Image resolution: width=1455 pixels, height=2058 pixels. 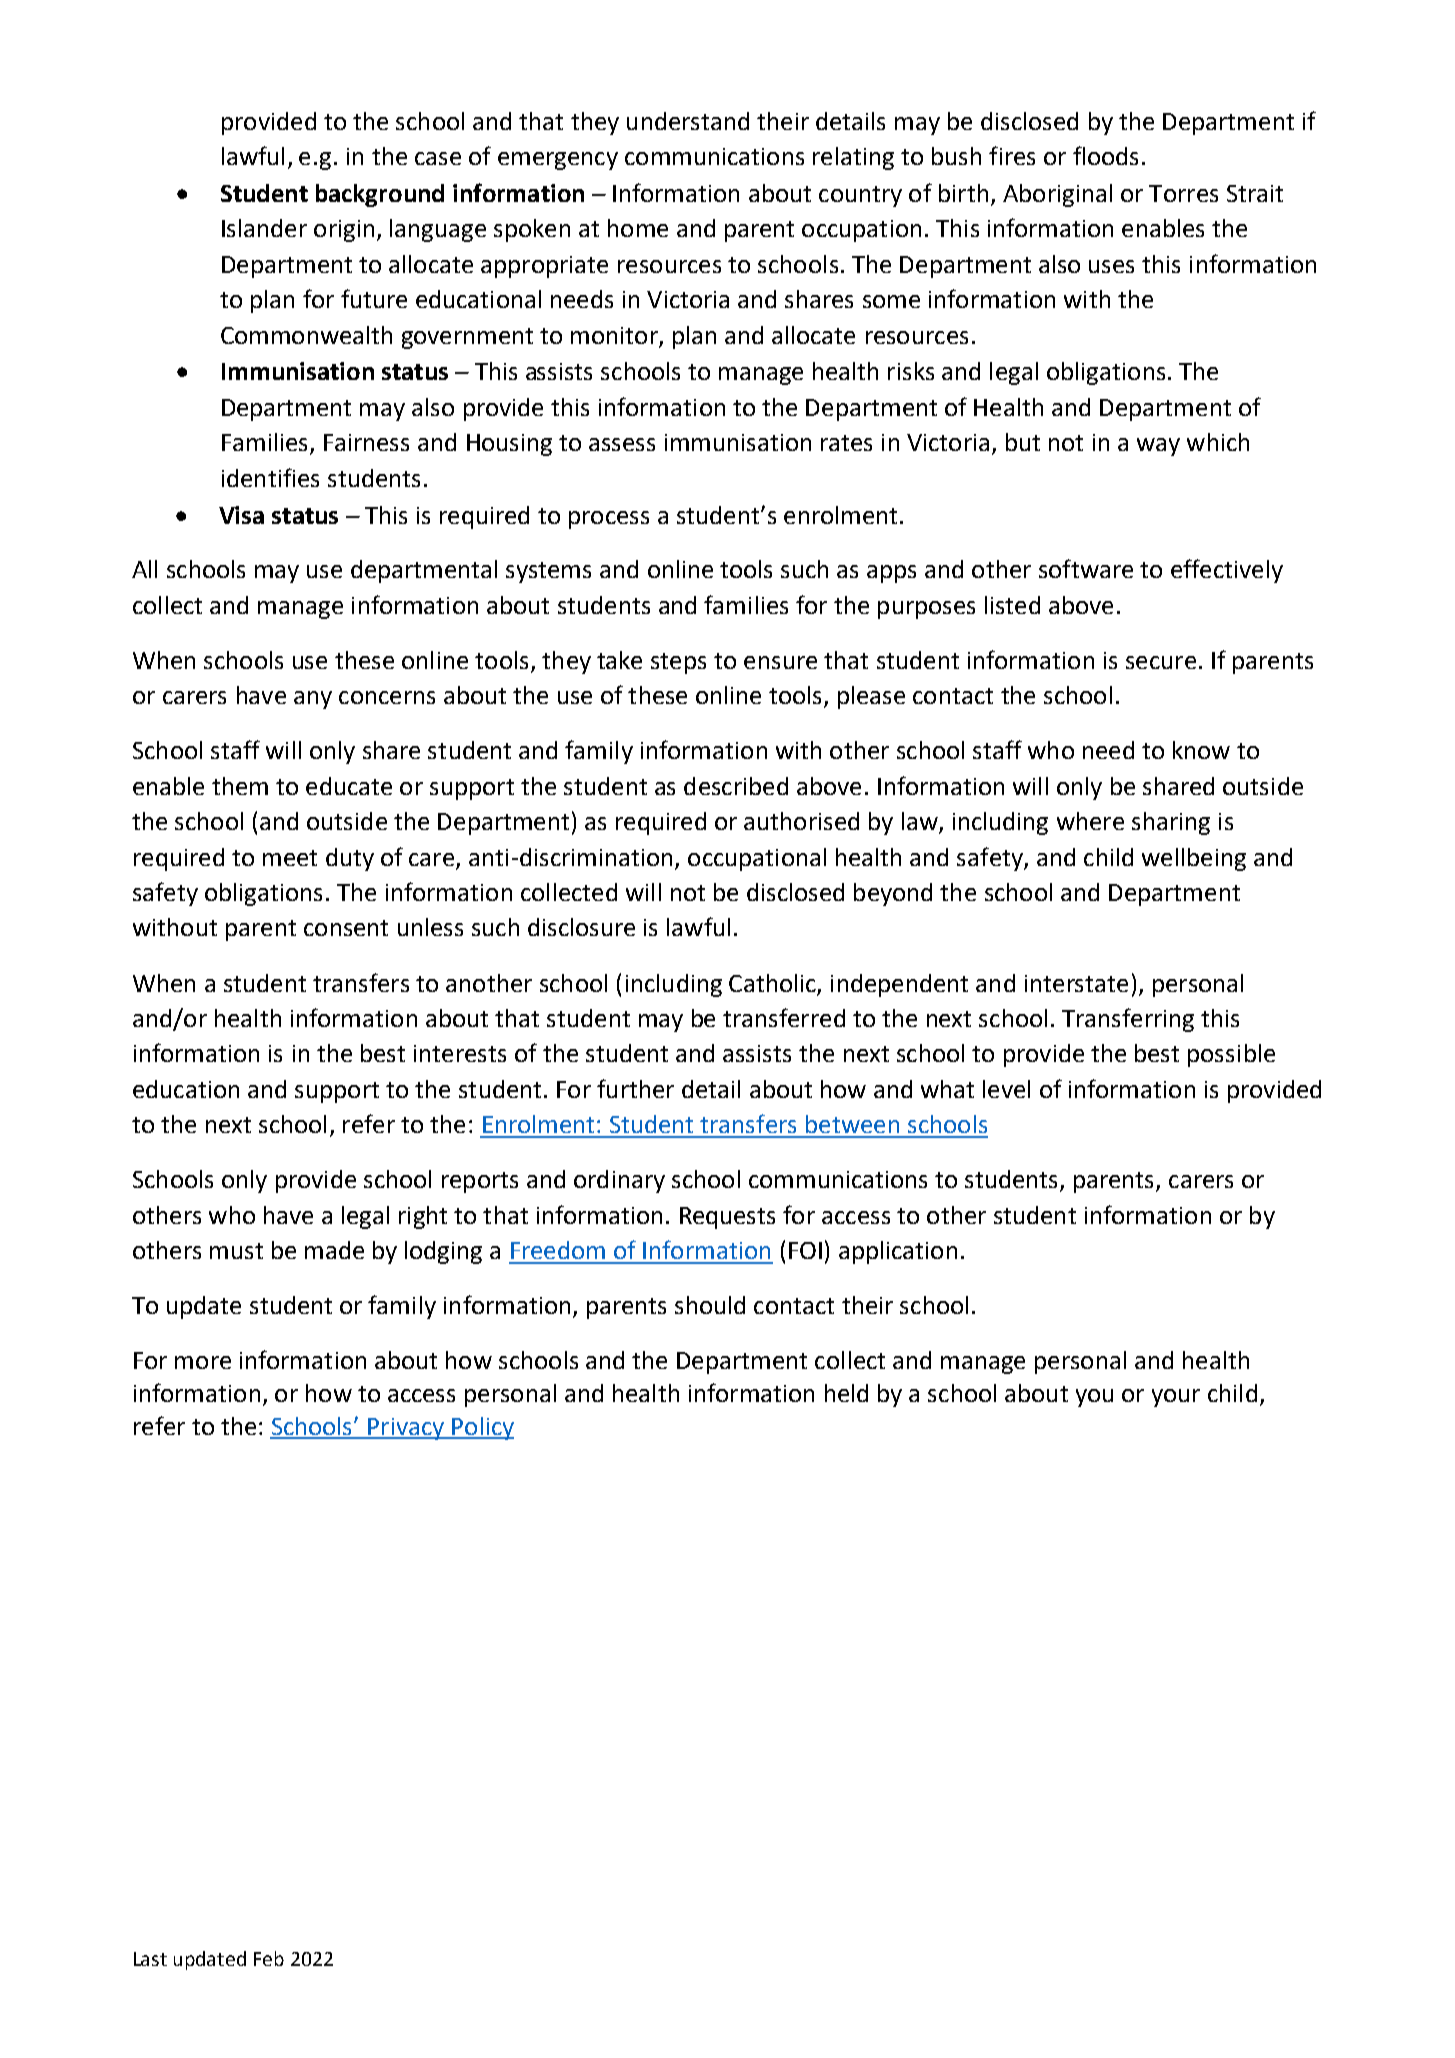 What do you see at coordinates (1128, 1020) in the page?
I see `Transferring` at bounding box center [1128, 1020].
